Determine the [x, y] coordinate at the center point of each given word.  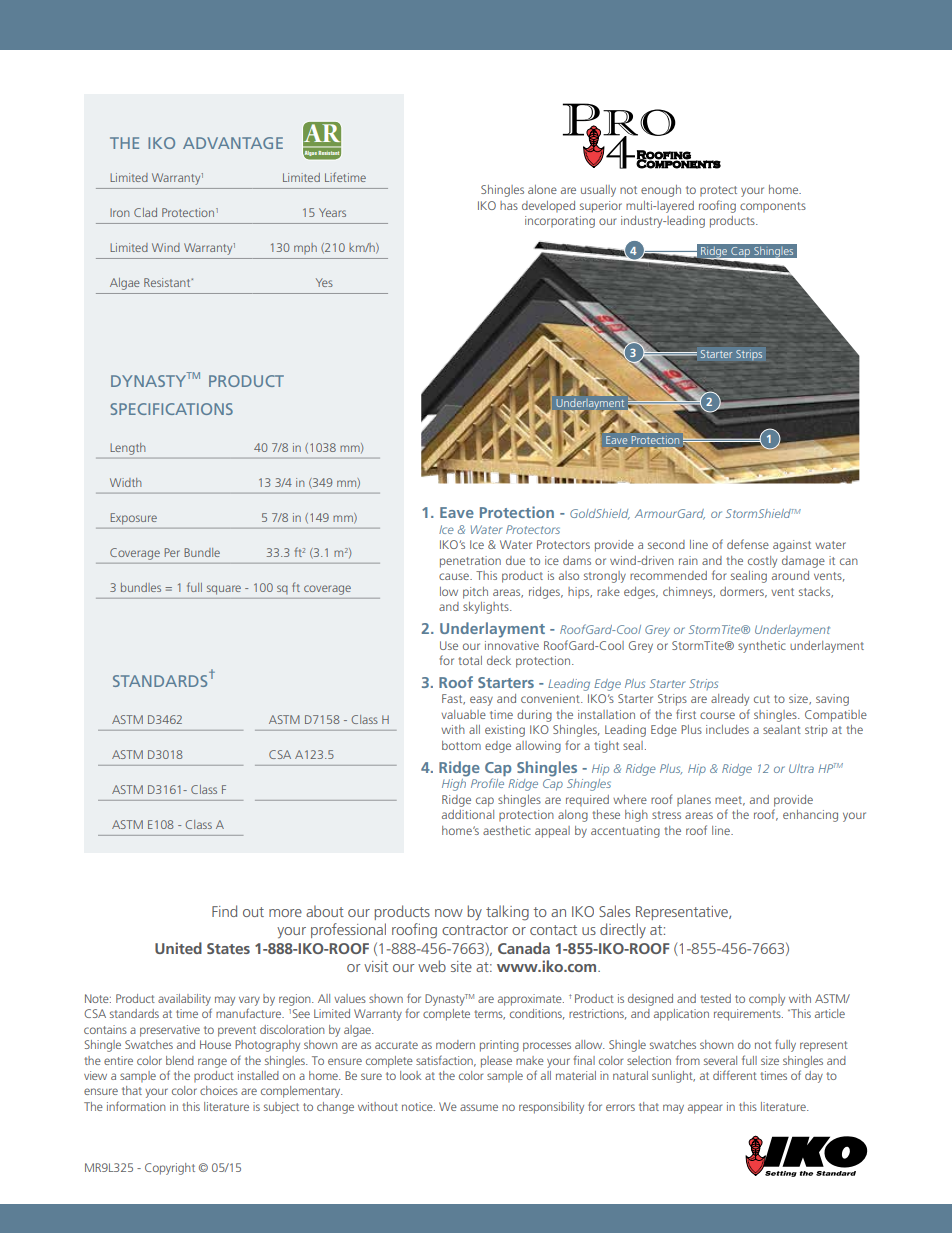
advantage [233, 143]
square [224, 589]
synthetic [762, 647]
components [773, 207]
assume [479, 1107]
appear [705, 1109]
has [509, 205]
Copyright [170, 1169]
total [470, 660]
